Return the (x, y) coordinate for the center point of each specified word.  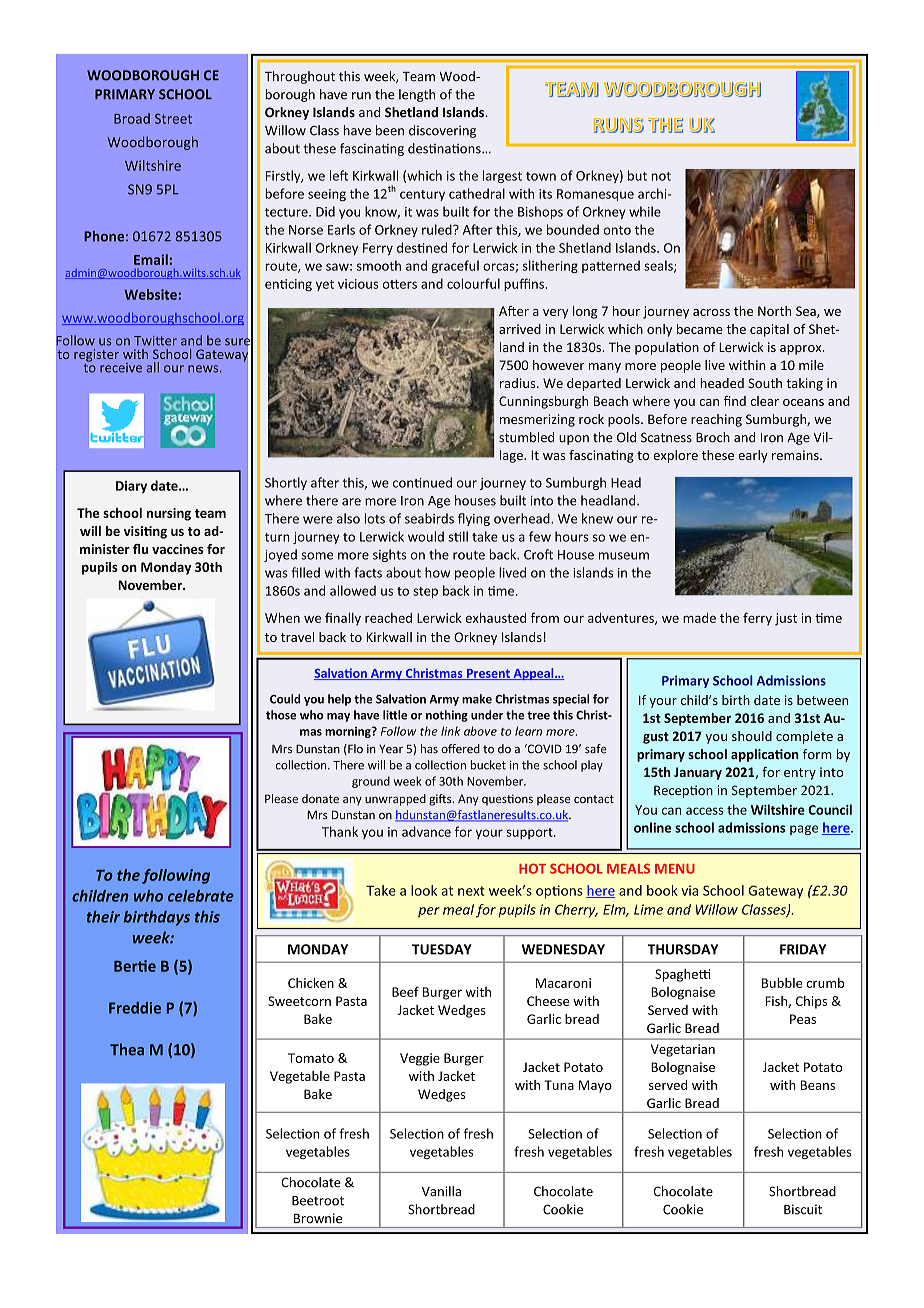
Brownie (318, 1218)
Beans (818, 1085)
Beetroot (318, 1201)
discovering (442, 131)
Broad (132, 118)
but (637, 175)
